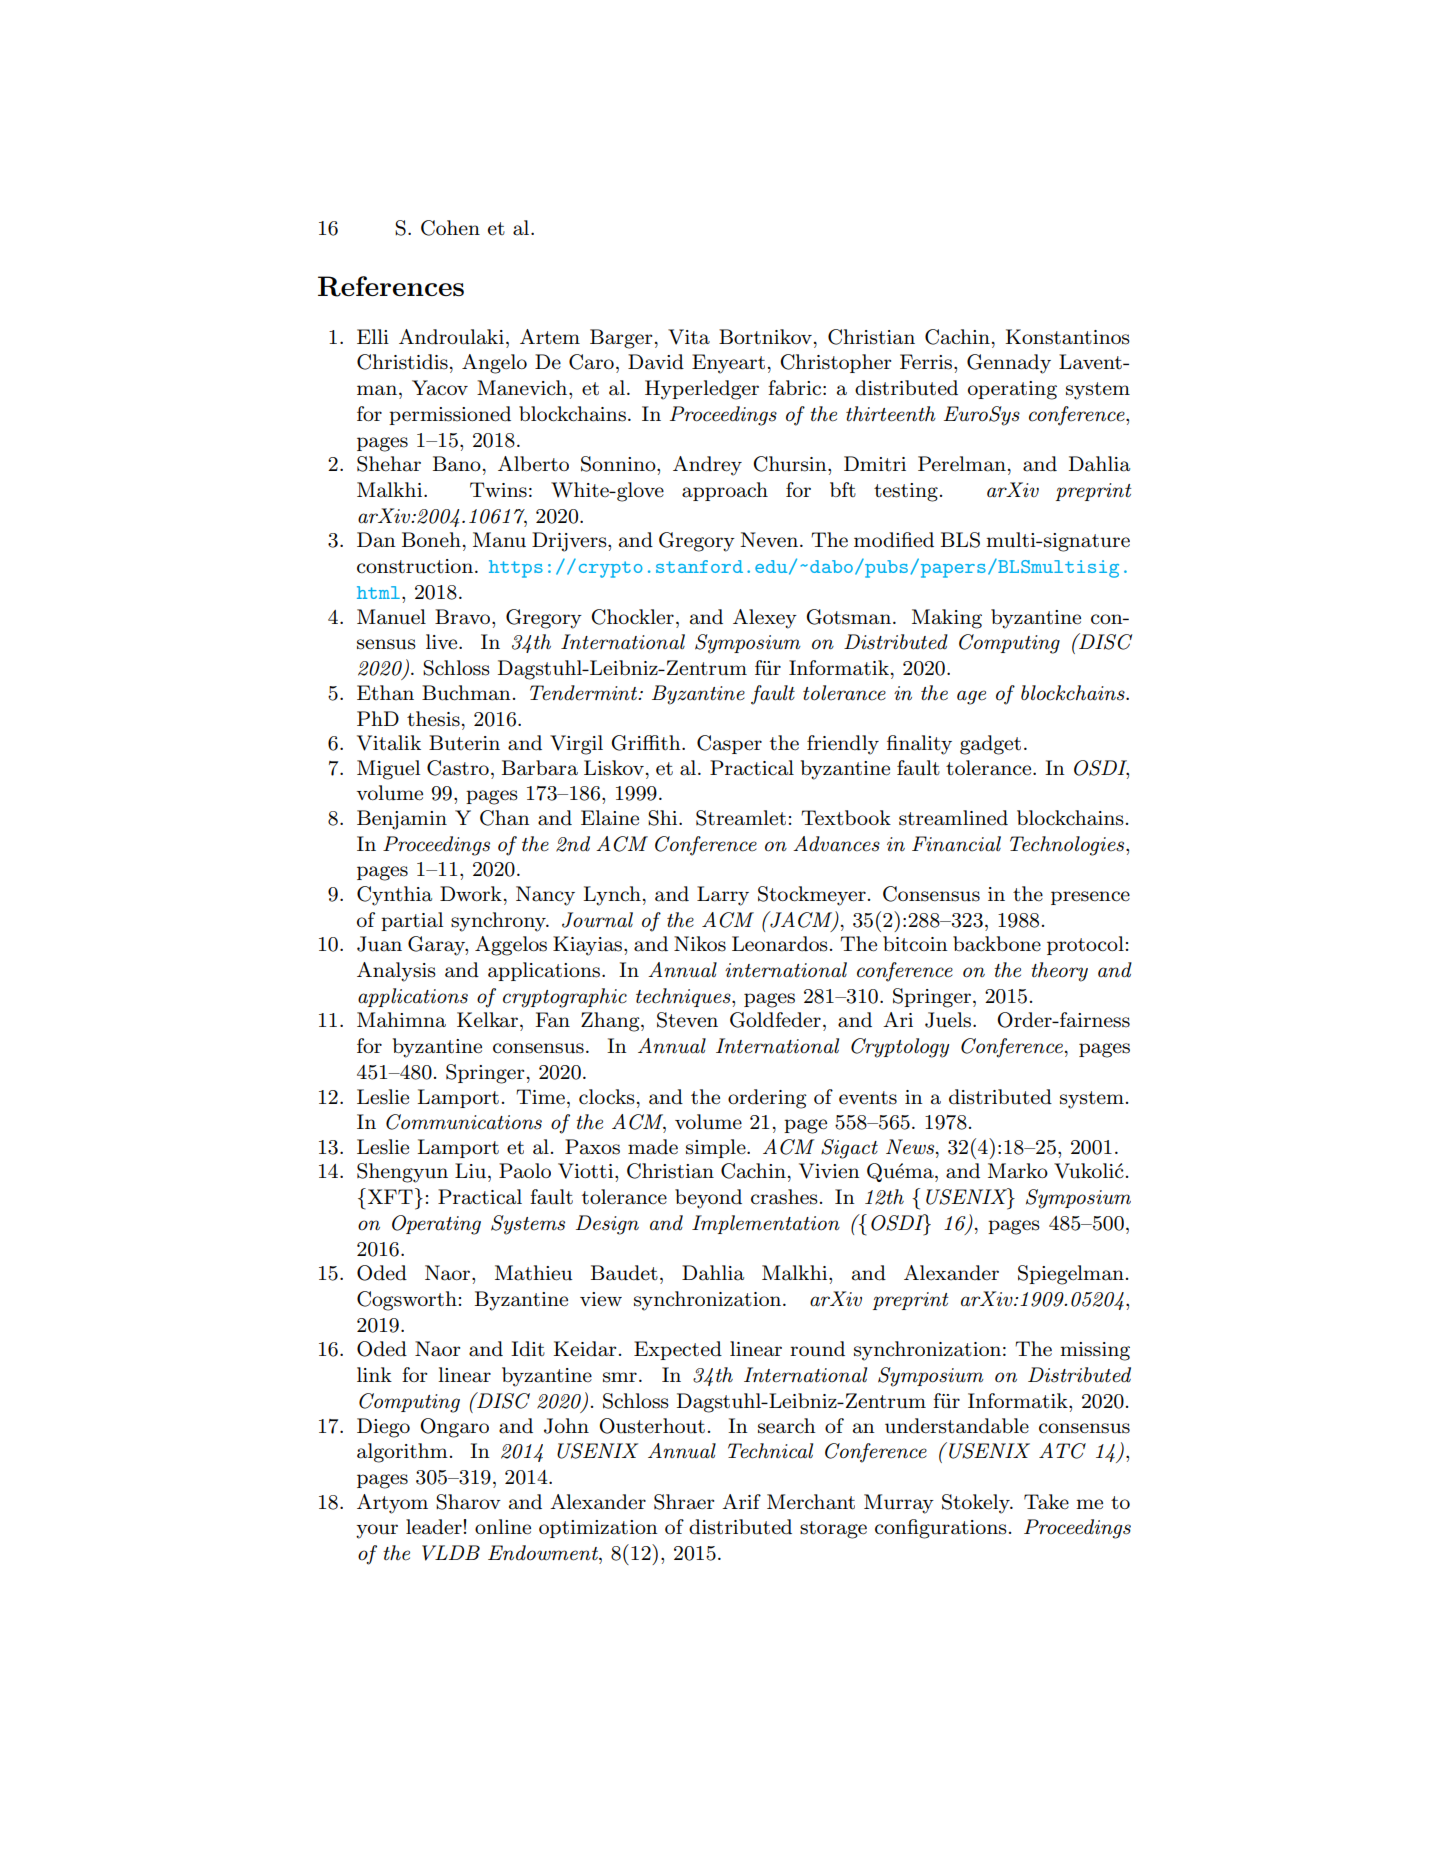 This document has width=1440, height=1864. What do you see at coordinates (1009, 364) in the document?
I see `Gennady` at bounding box center [1009, 364].
